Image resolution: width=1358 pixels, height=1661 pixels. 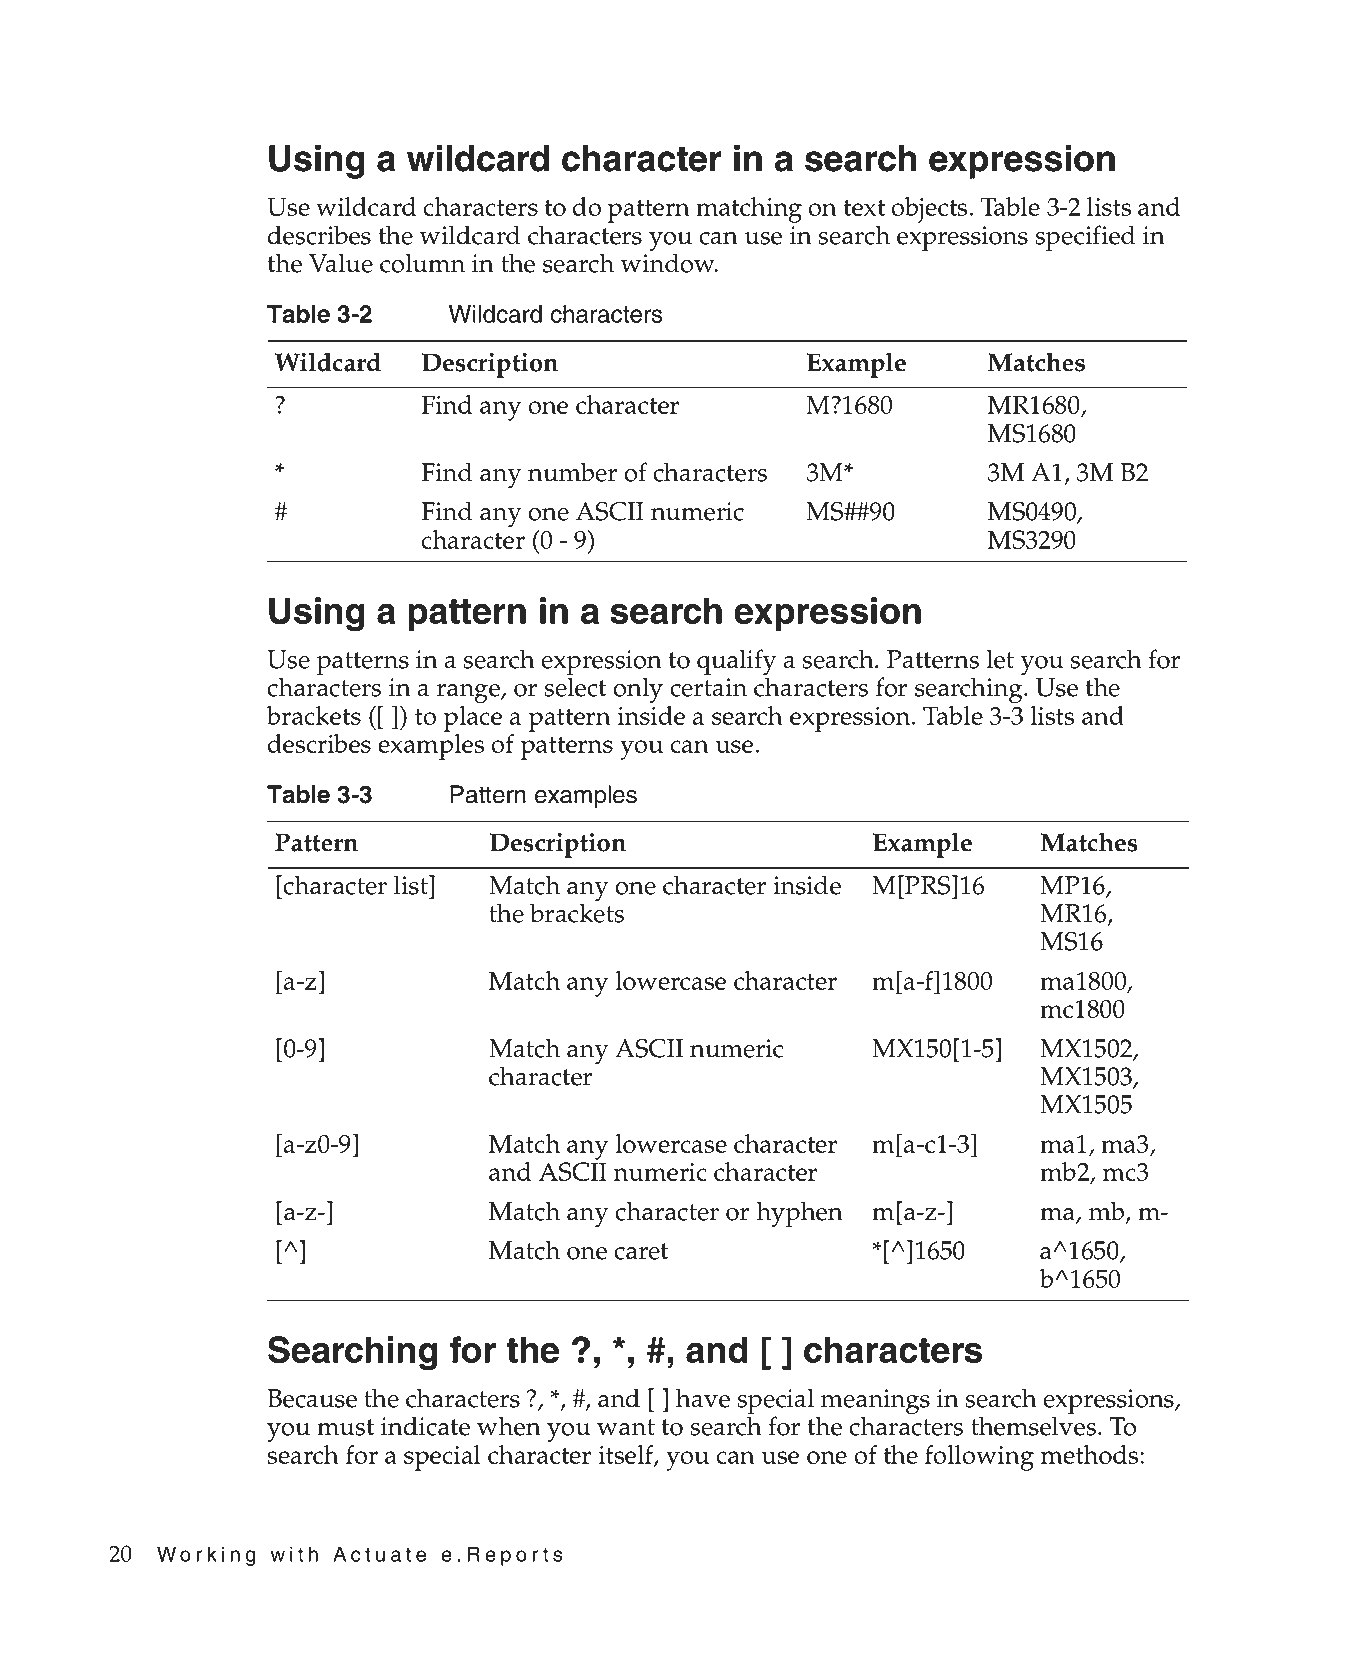 I want to click on Because, so click(x=312, y=1398).
